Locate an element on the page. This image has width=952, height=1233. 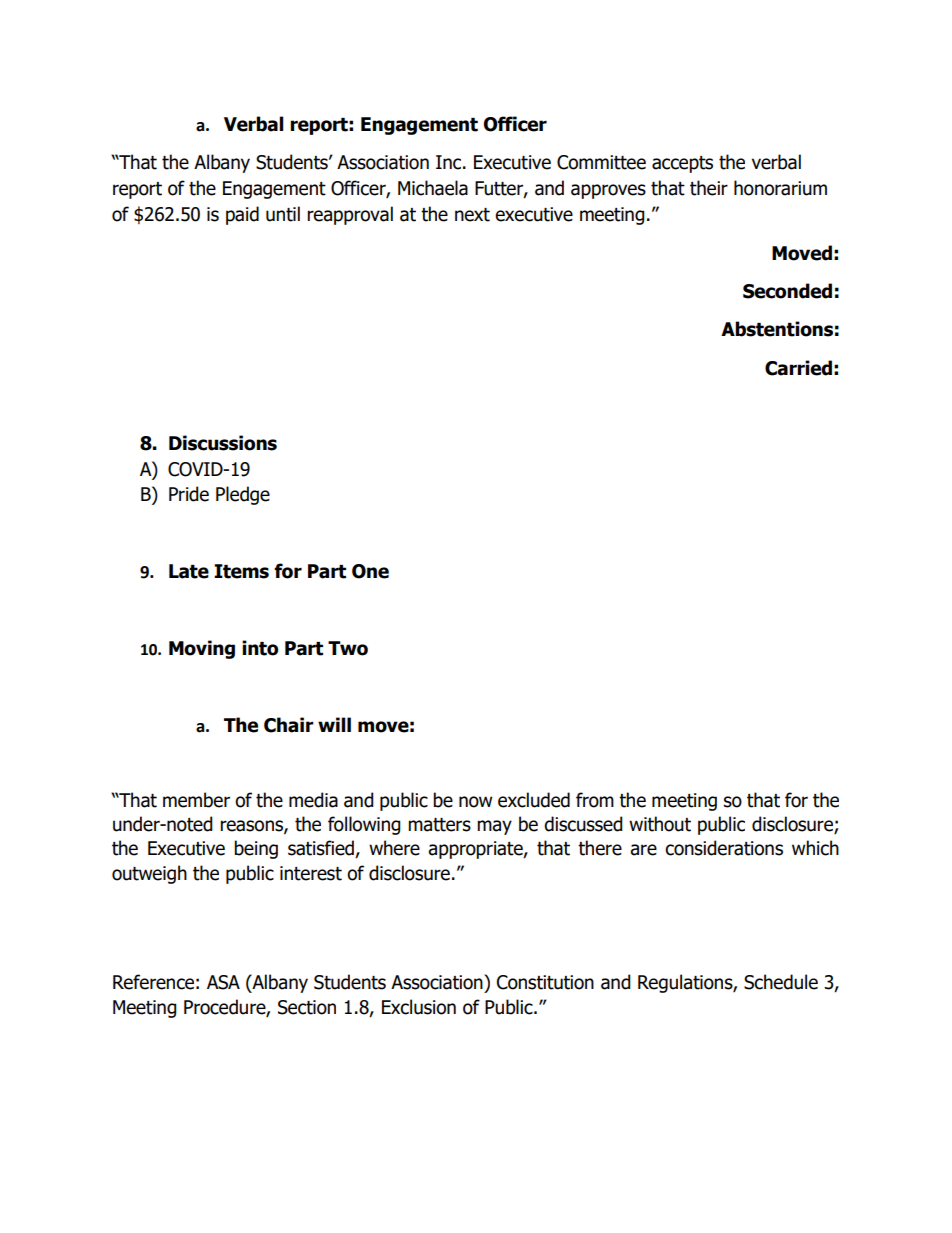
Items is located at coordinates (241, 571).
